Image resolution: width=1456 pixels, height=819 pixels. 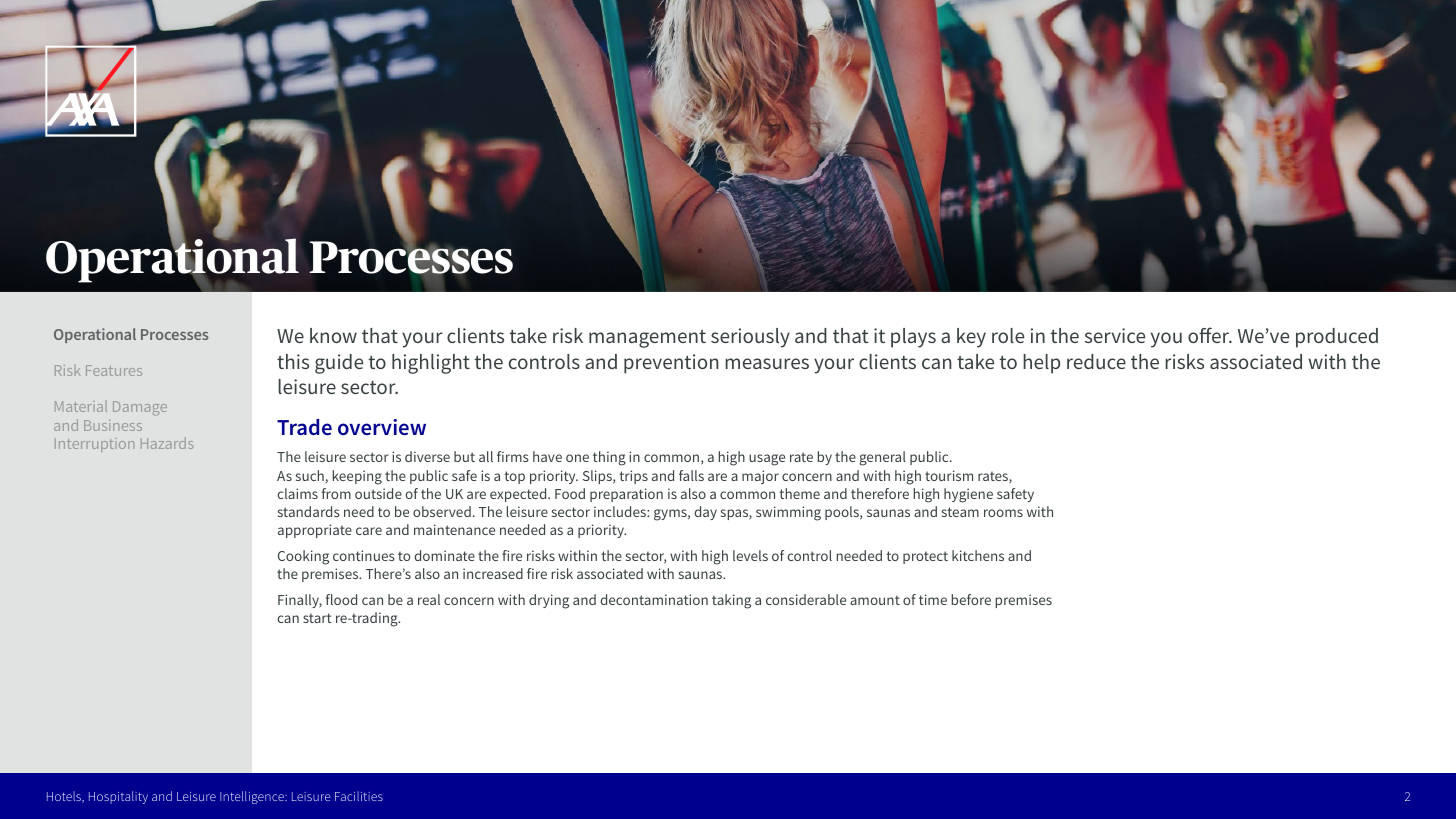 I want to click on kitchens, so click(x=978, y=555).
